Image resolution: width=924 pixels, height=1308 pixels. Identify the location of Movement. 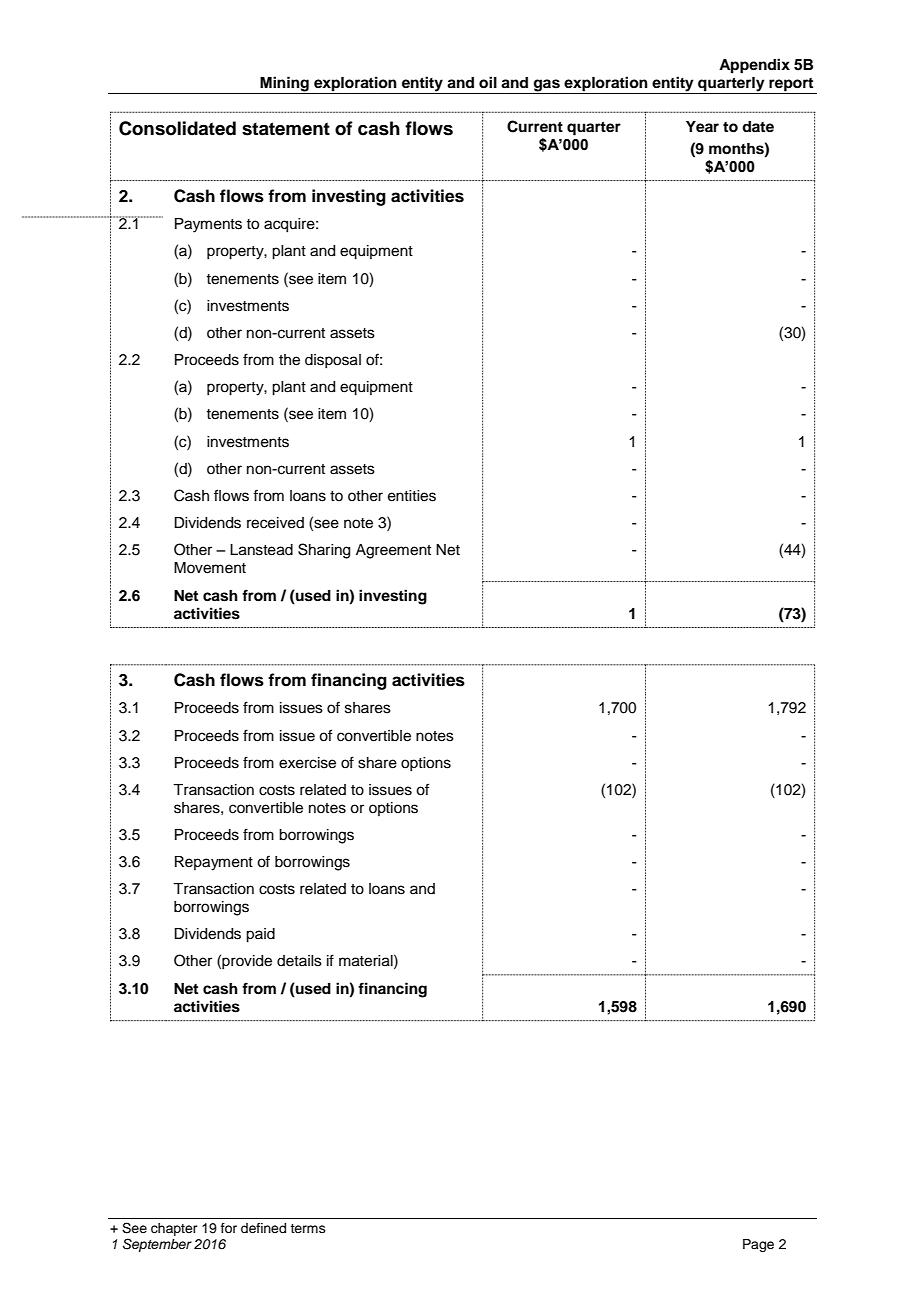
(210, 568).
